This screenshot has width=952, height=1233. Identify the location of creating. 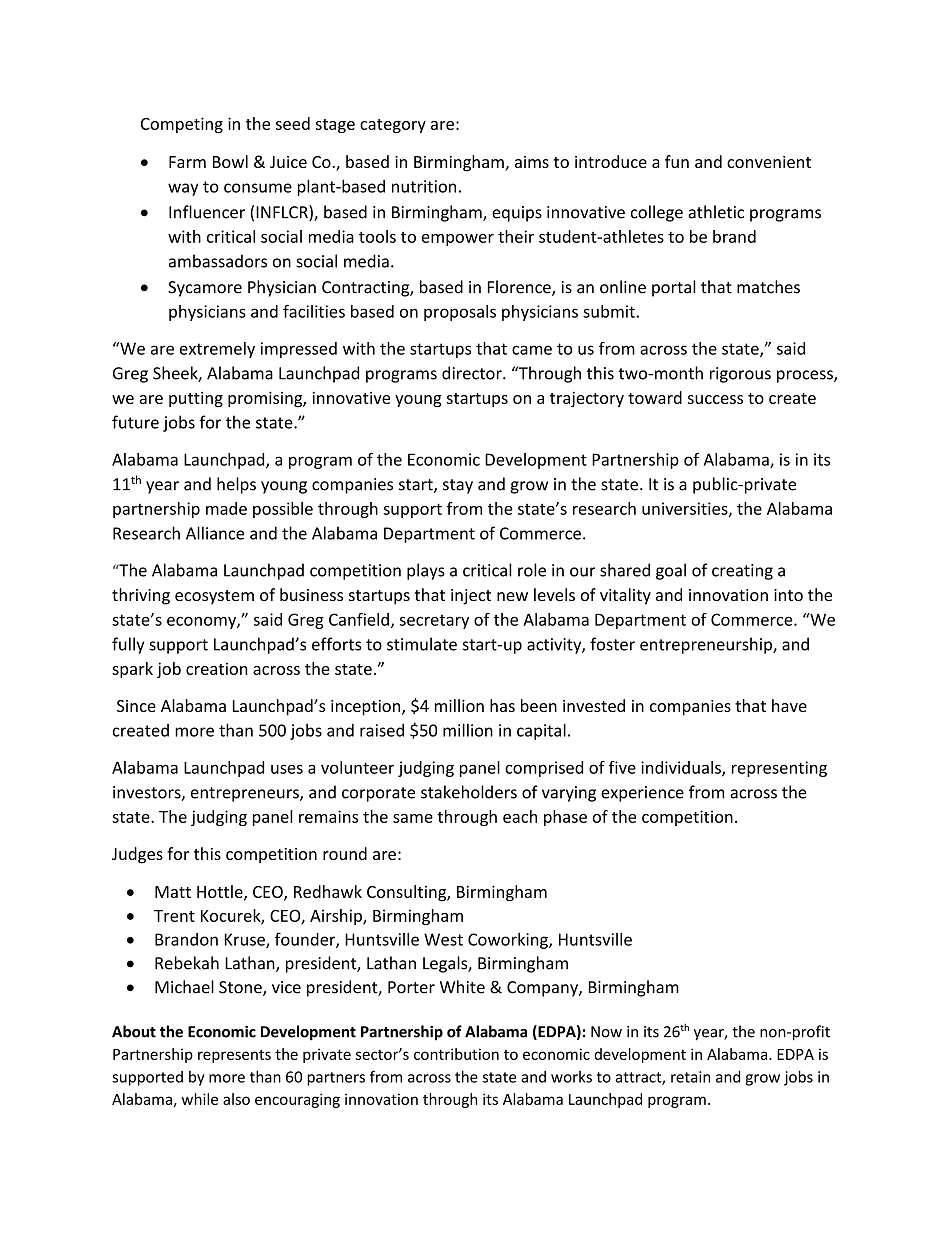
(742, 572).
